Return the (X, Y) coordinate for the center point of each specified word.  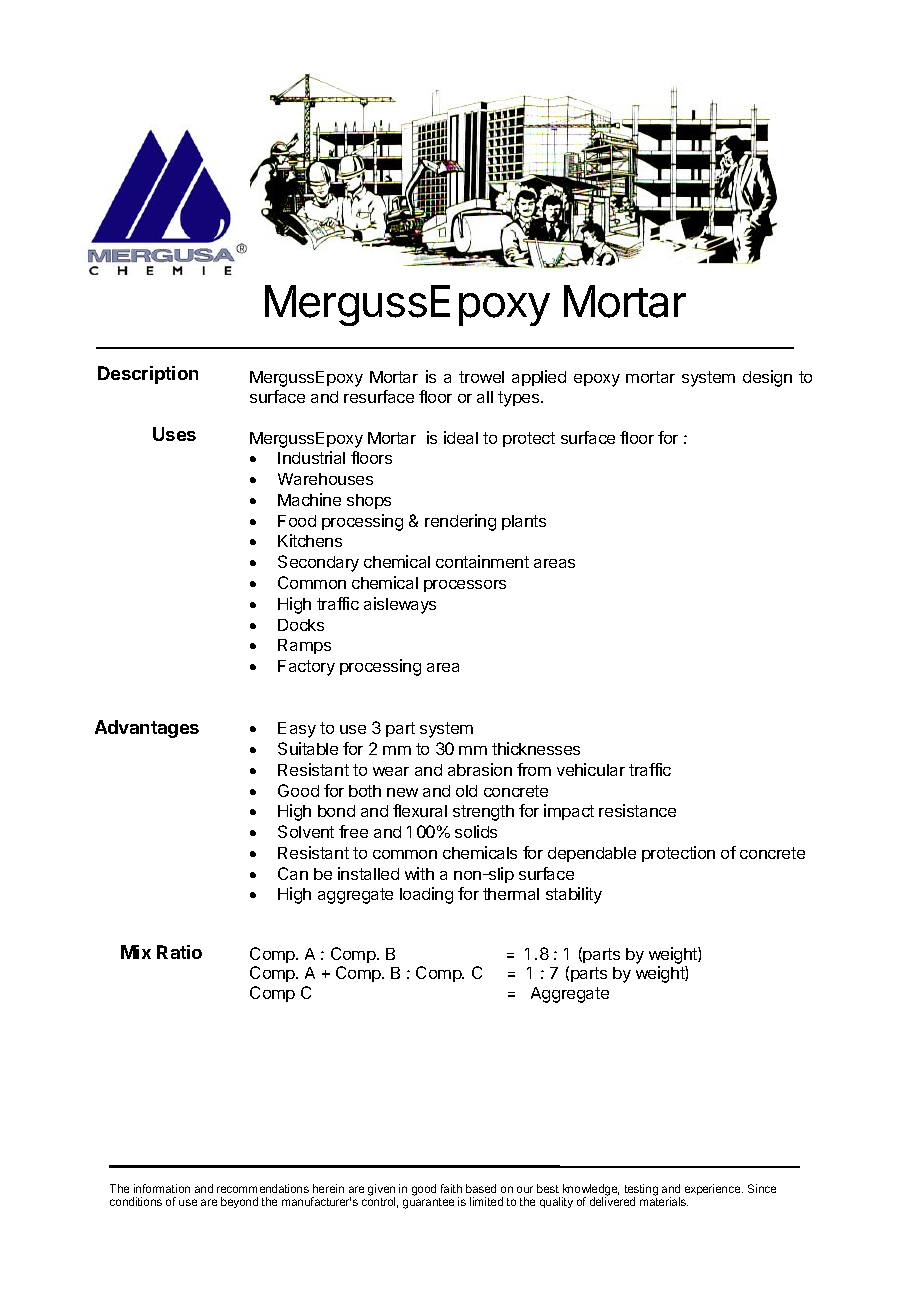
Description (148, 375)
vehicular (591, 769)
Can (293, 873)
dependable (592, 854)
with (419, 873)
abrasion (480, 769)
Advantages (147, 729)
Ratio (179, 952)
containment (482, 561)
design (767, 378)
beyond (239, 1202)
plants (524, 522)
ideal (461, 437)
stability (574, 895)
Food (297, 521)
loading (426, 895)
